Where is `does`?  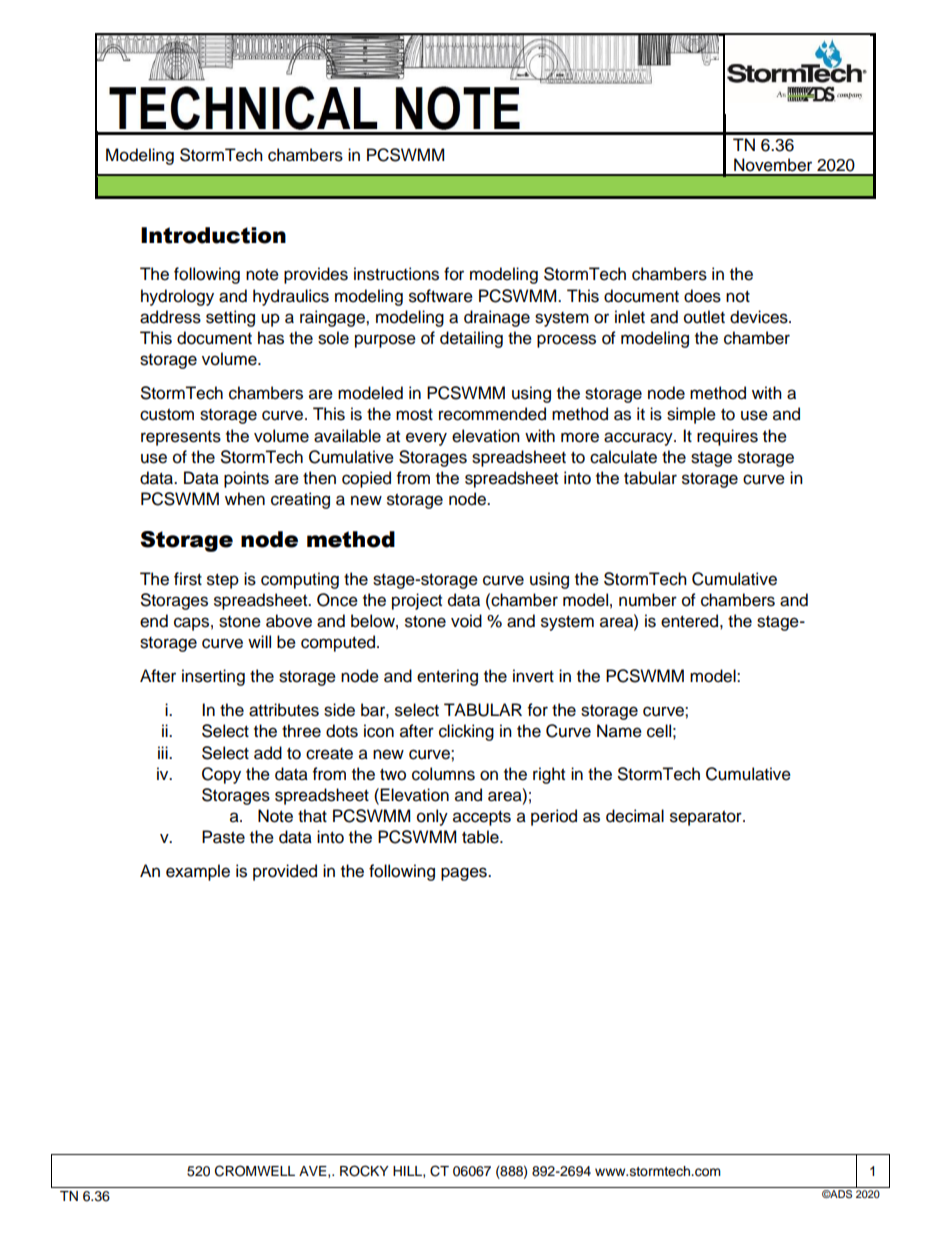 does is located at coordinates (702, 296).
